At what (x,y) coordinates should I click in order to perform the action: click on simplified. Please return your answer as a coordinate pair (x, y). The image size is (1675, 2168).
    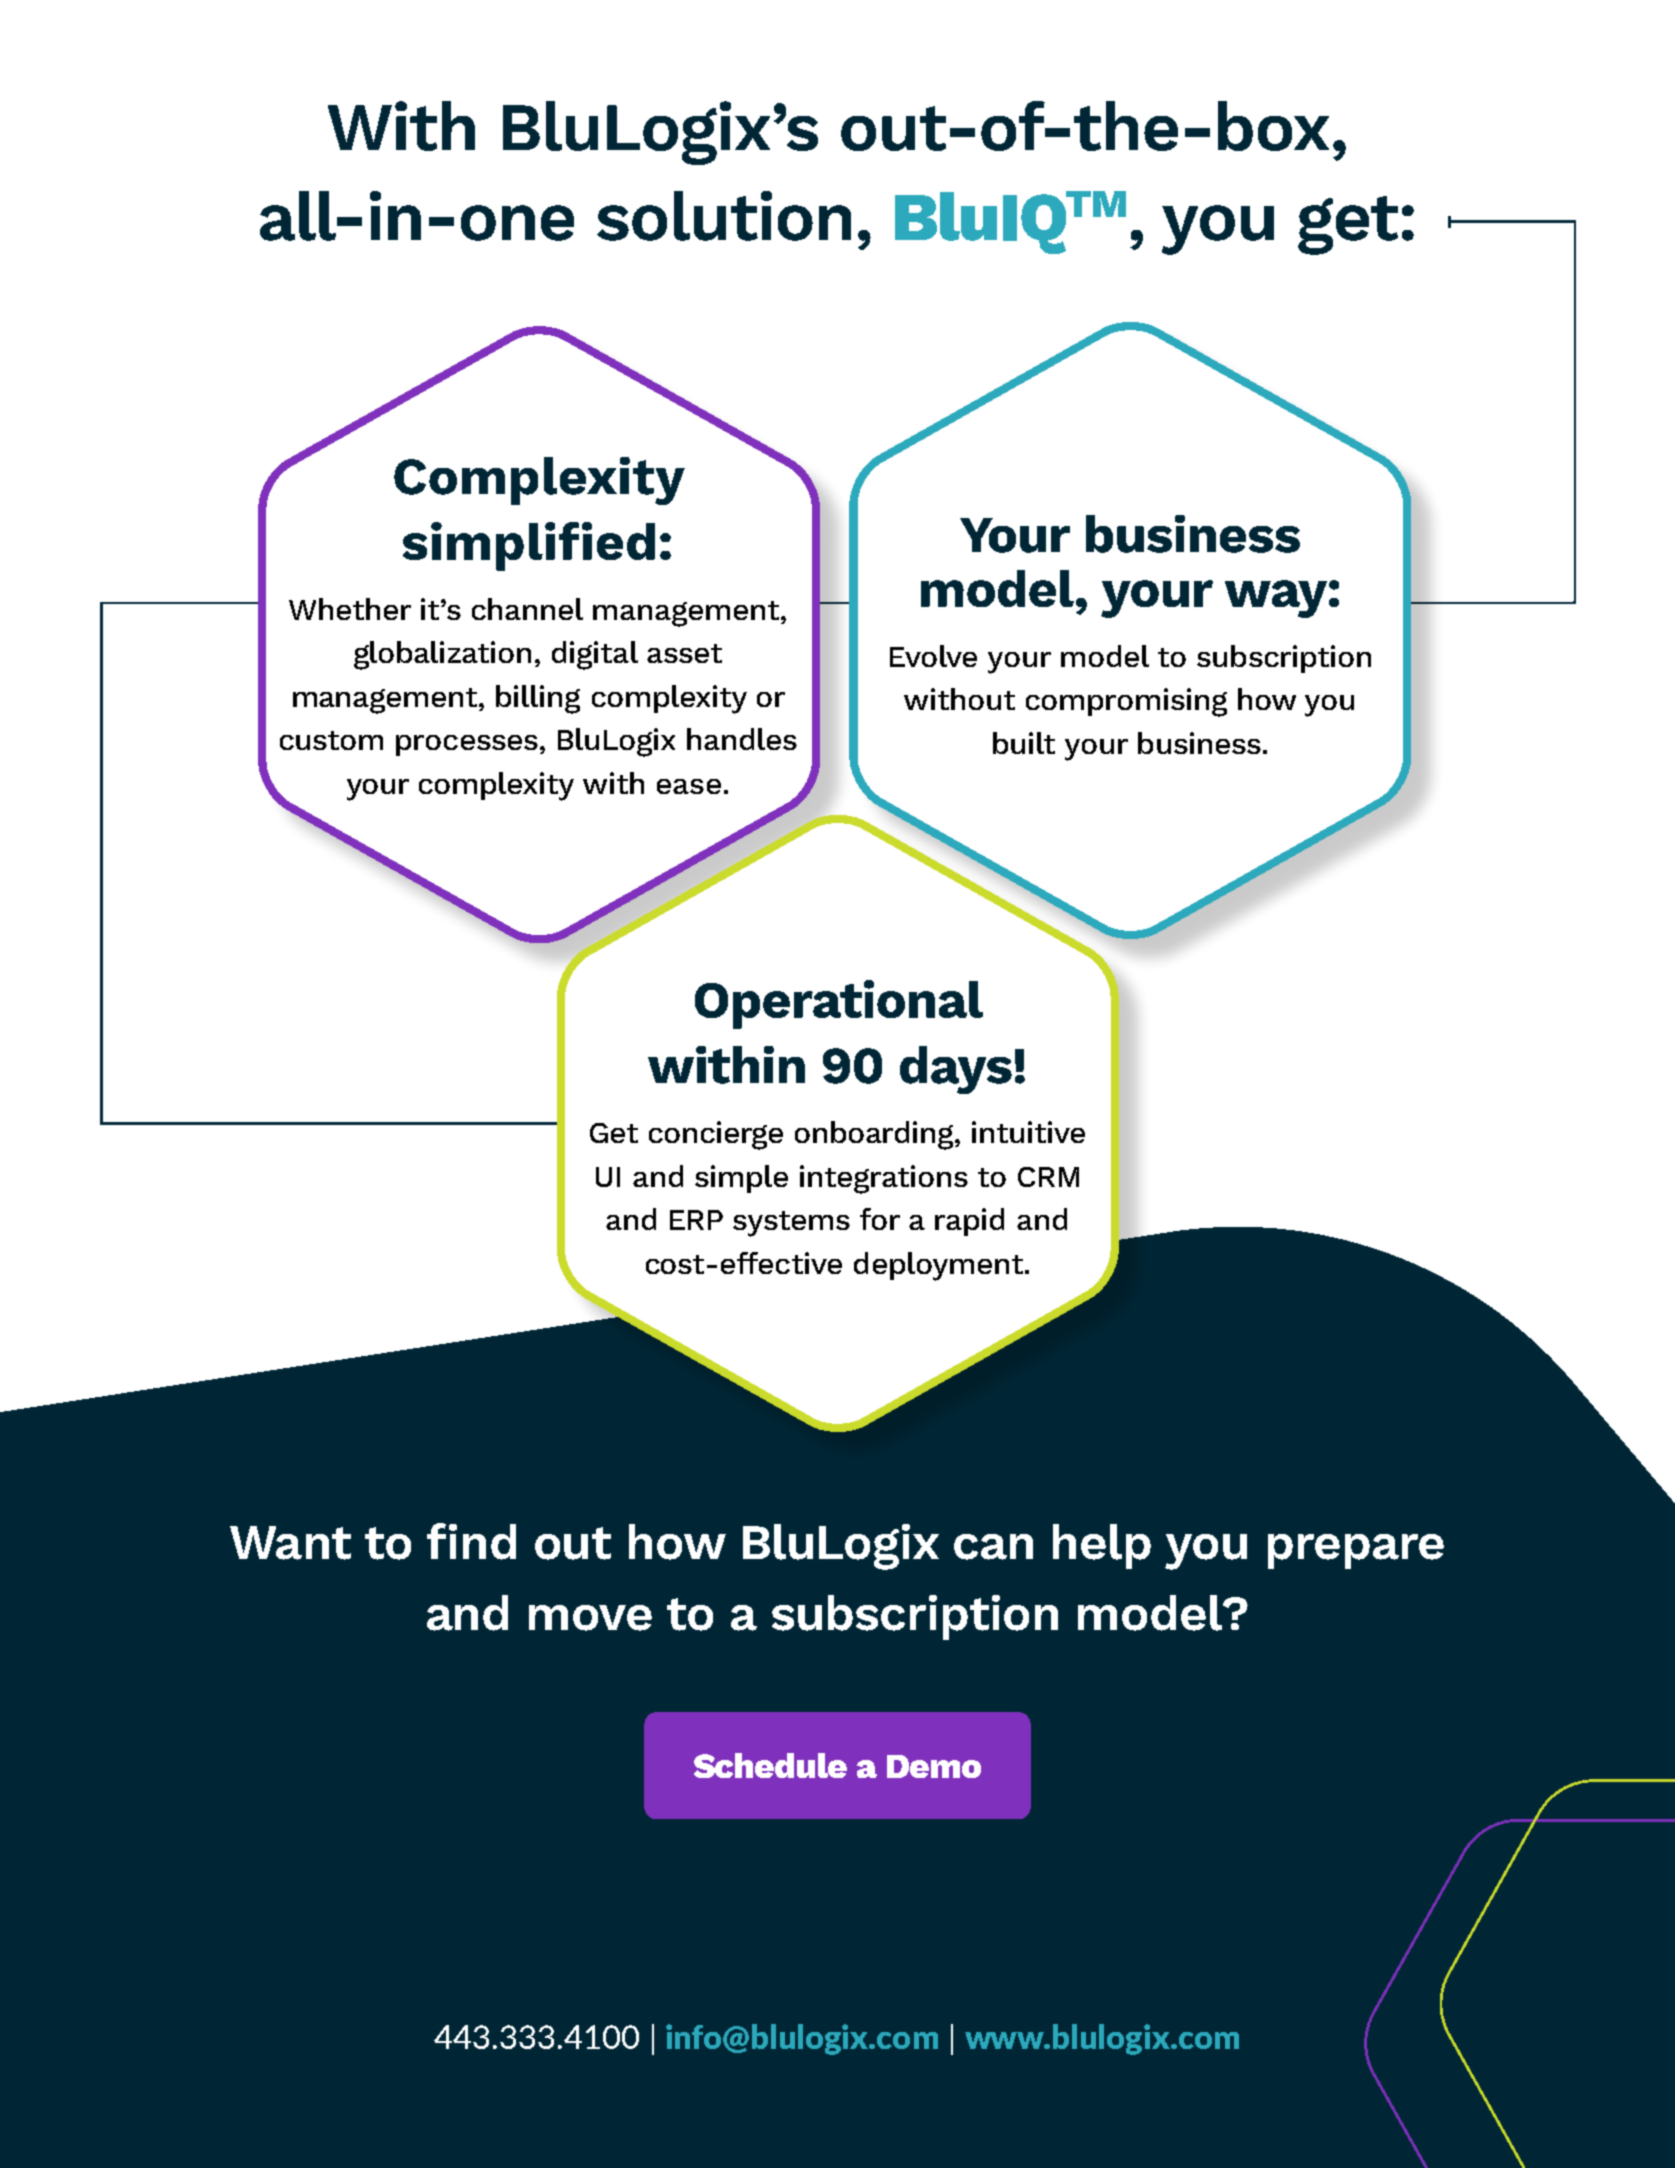
    Looking at the image, I should click on (529, 546).
